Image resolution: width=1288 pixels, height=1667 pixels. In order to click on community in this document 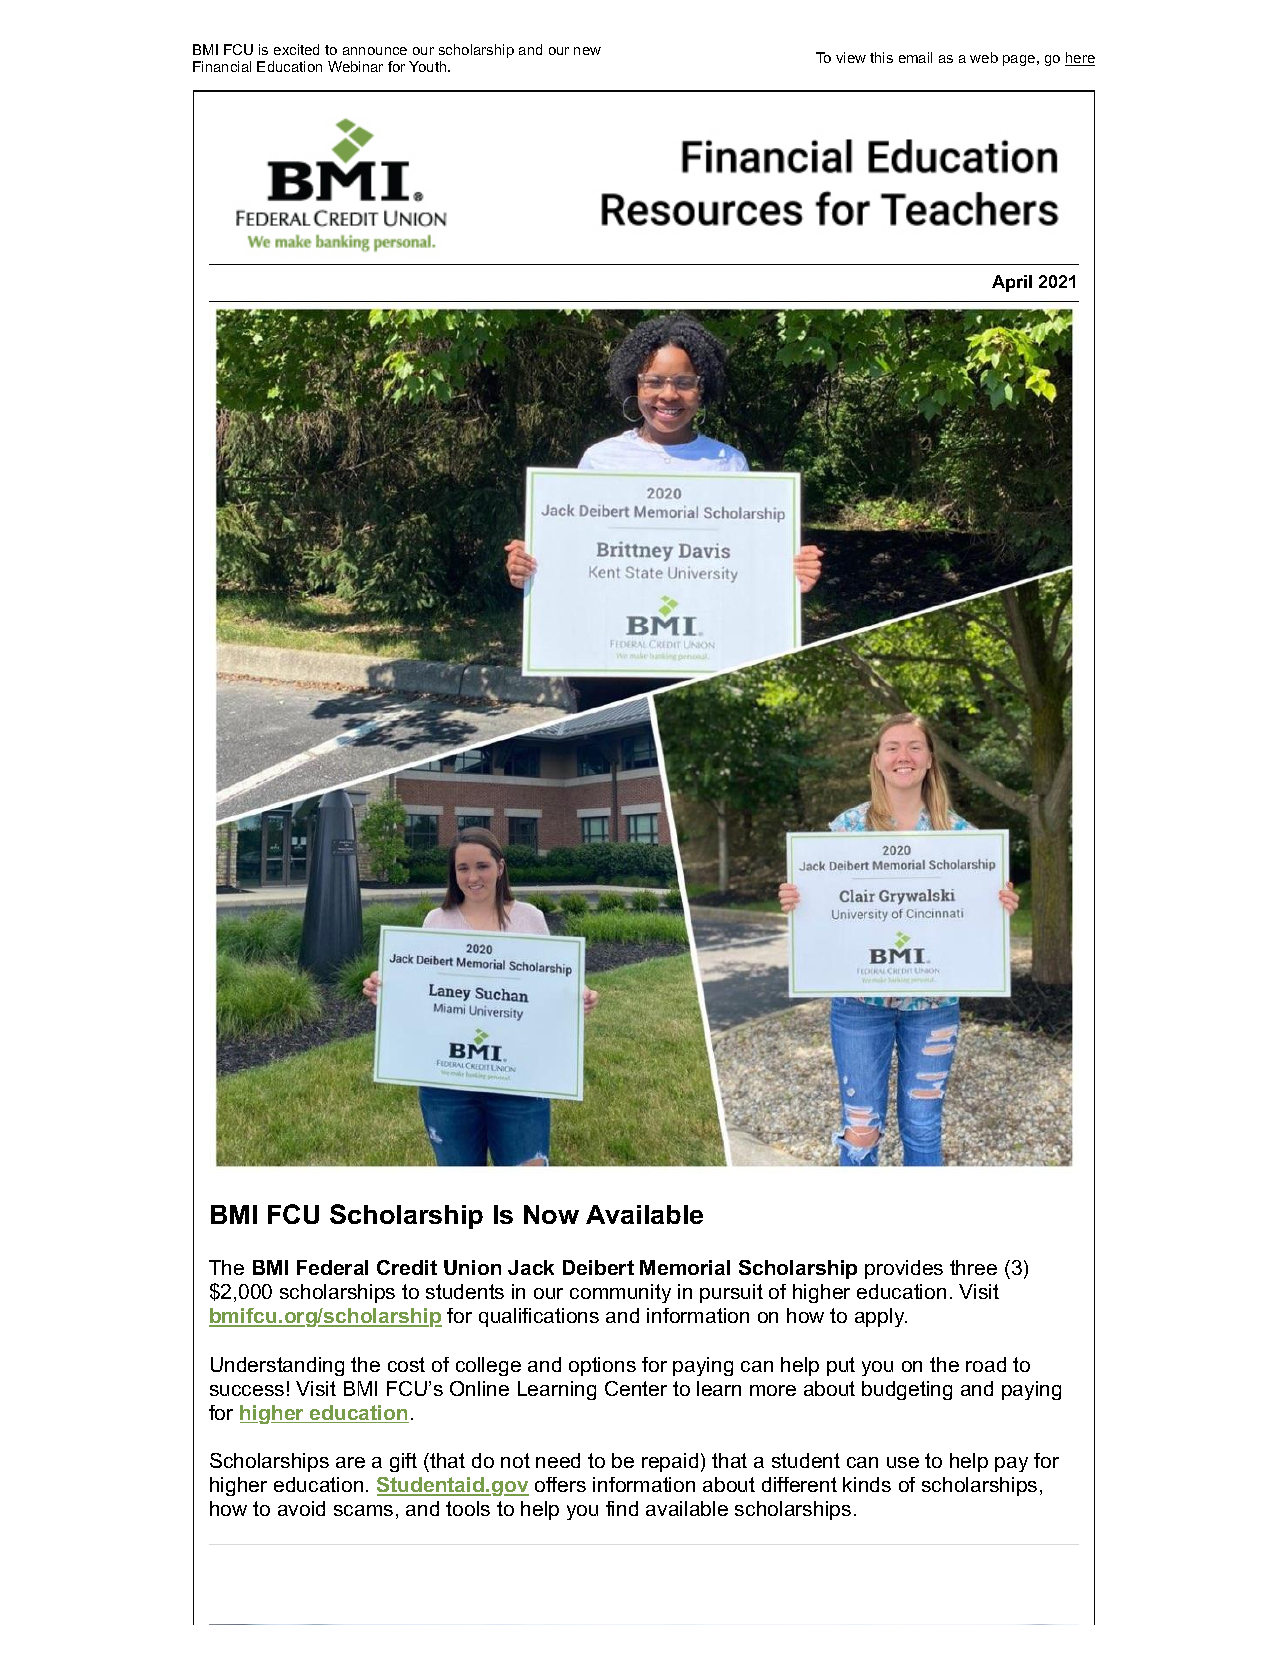, I will do `click(620, 1293)`.
